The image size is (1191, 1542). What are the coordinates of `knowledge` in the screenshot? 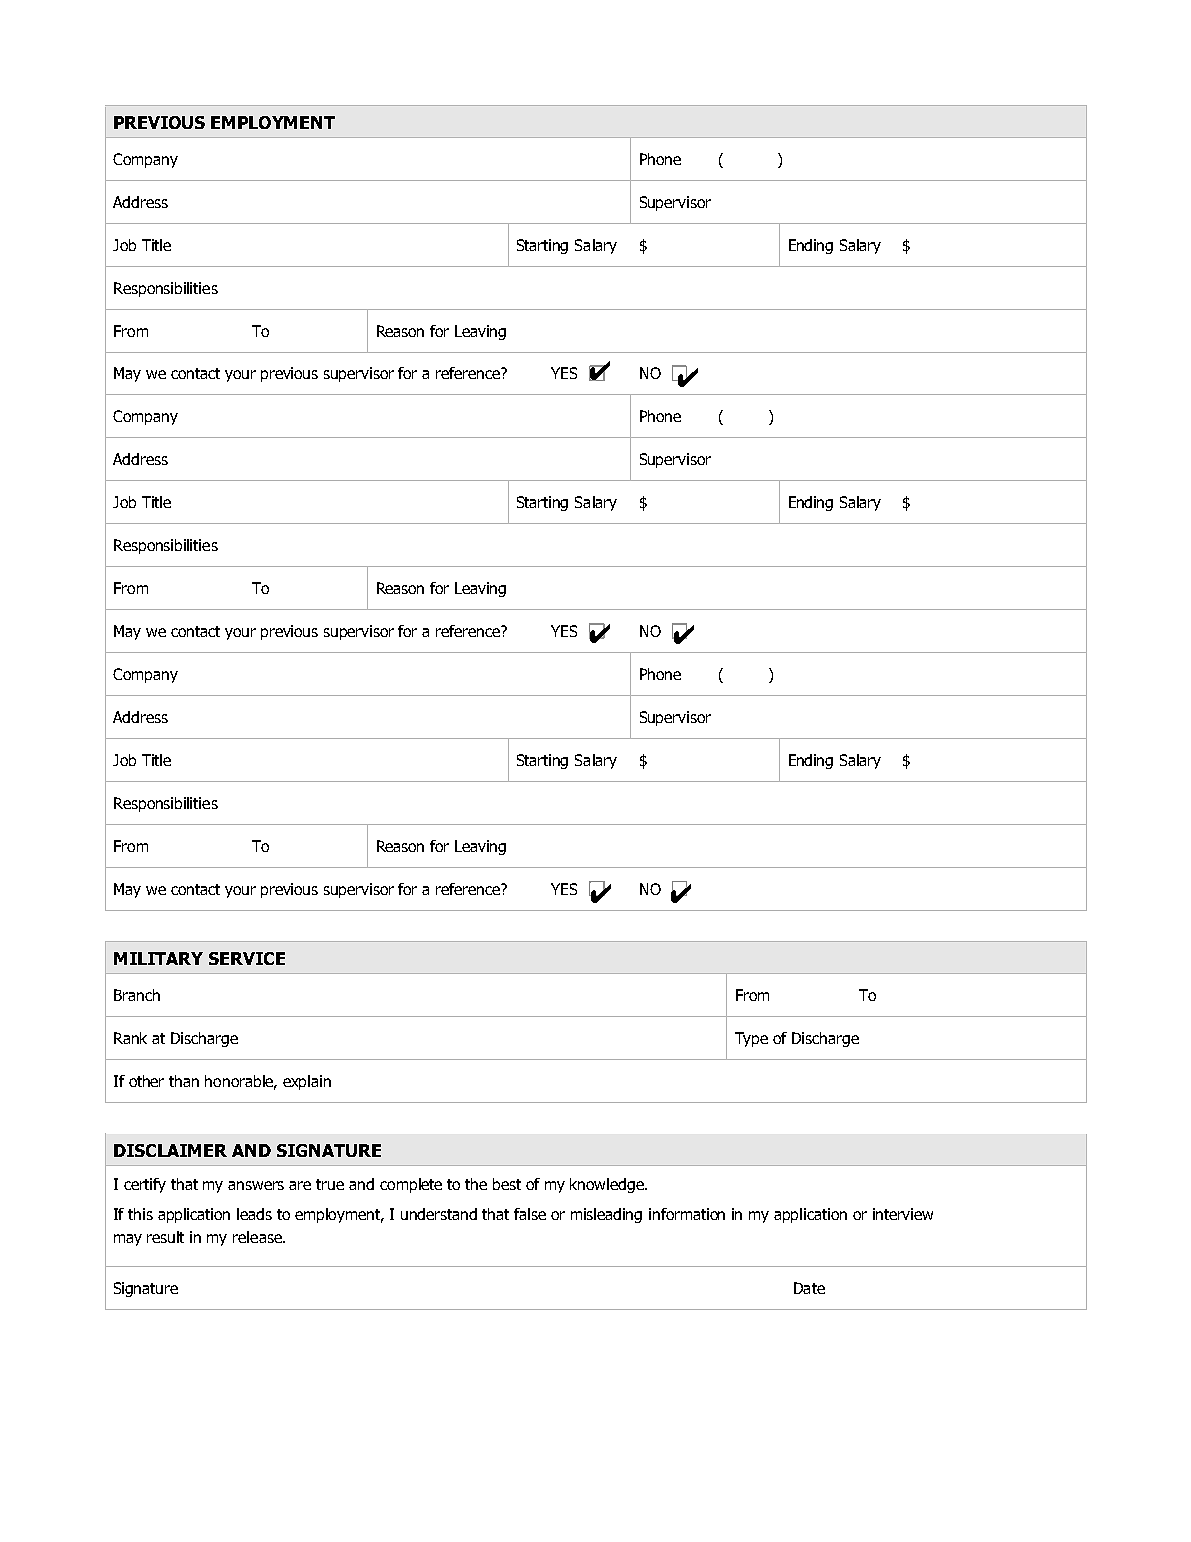 It's located at (608, 1185).
